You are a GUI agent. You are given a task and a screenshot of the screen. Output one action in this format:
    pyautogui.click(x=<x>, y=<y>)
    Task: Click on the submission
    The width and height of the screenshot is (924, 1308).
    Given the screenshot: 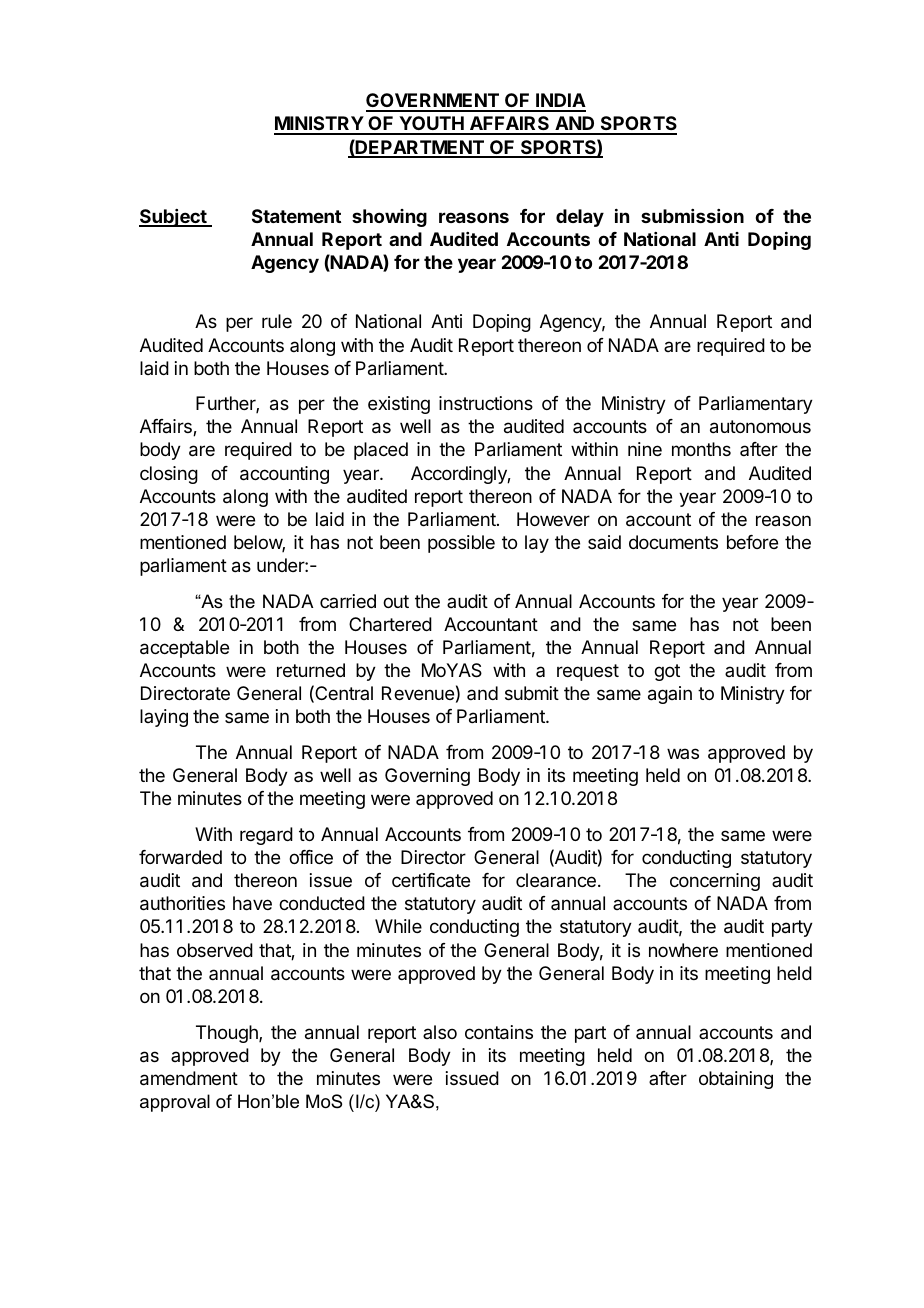 What is the action you would take?
    pyautogui.click(x=692, y=216)
